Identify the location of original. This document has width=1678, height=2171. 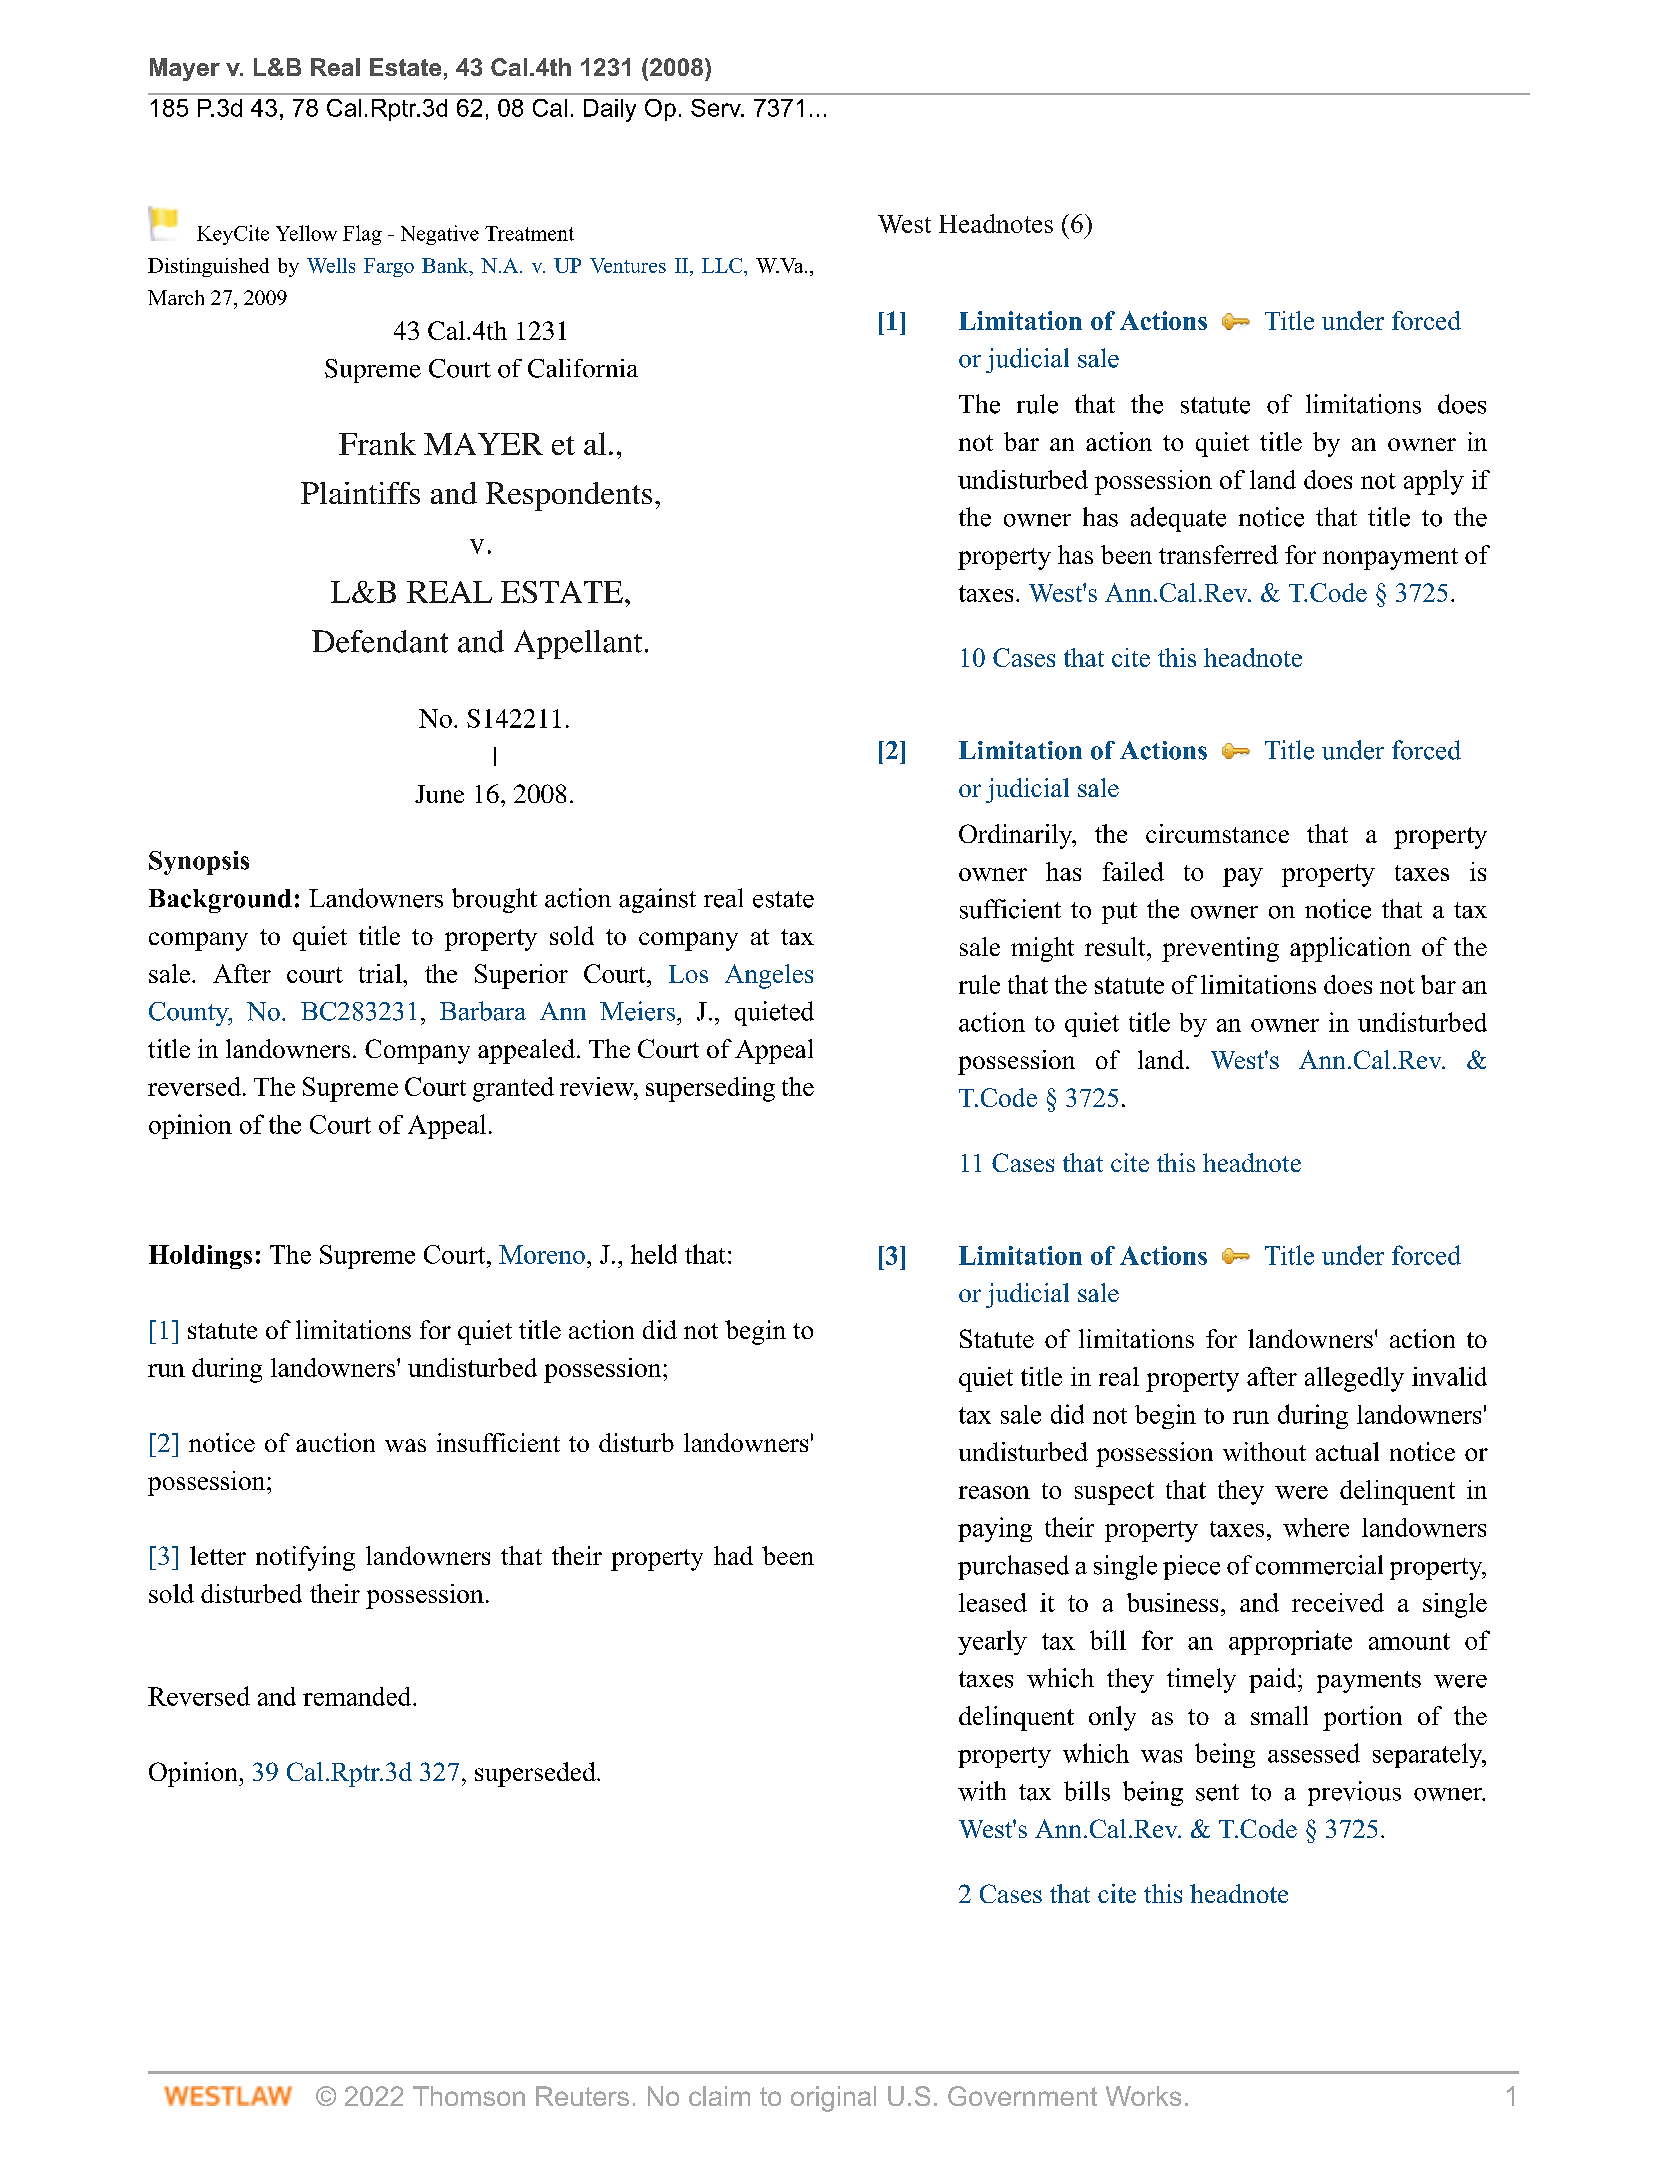
(833, 2099).
